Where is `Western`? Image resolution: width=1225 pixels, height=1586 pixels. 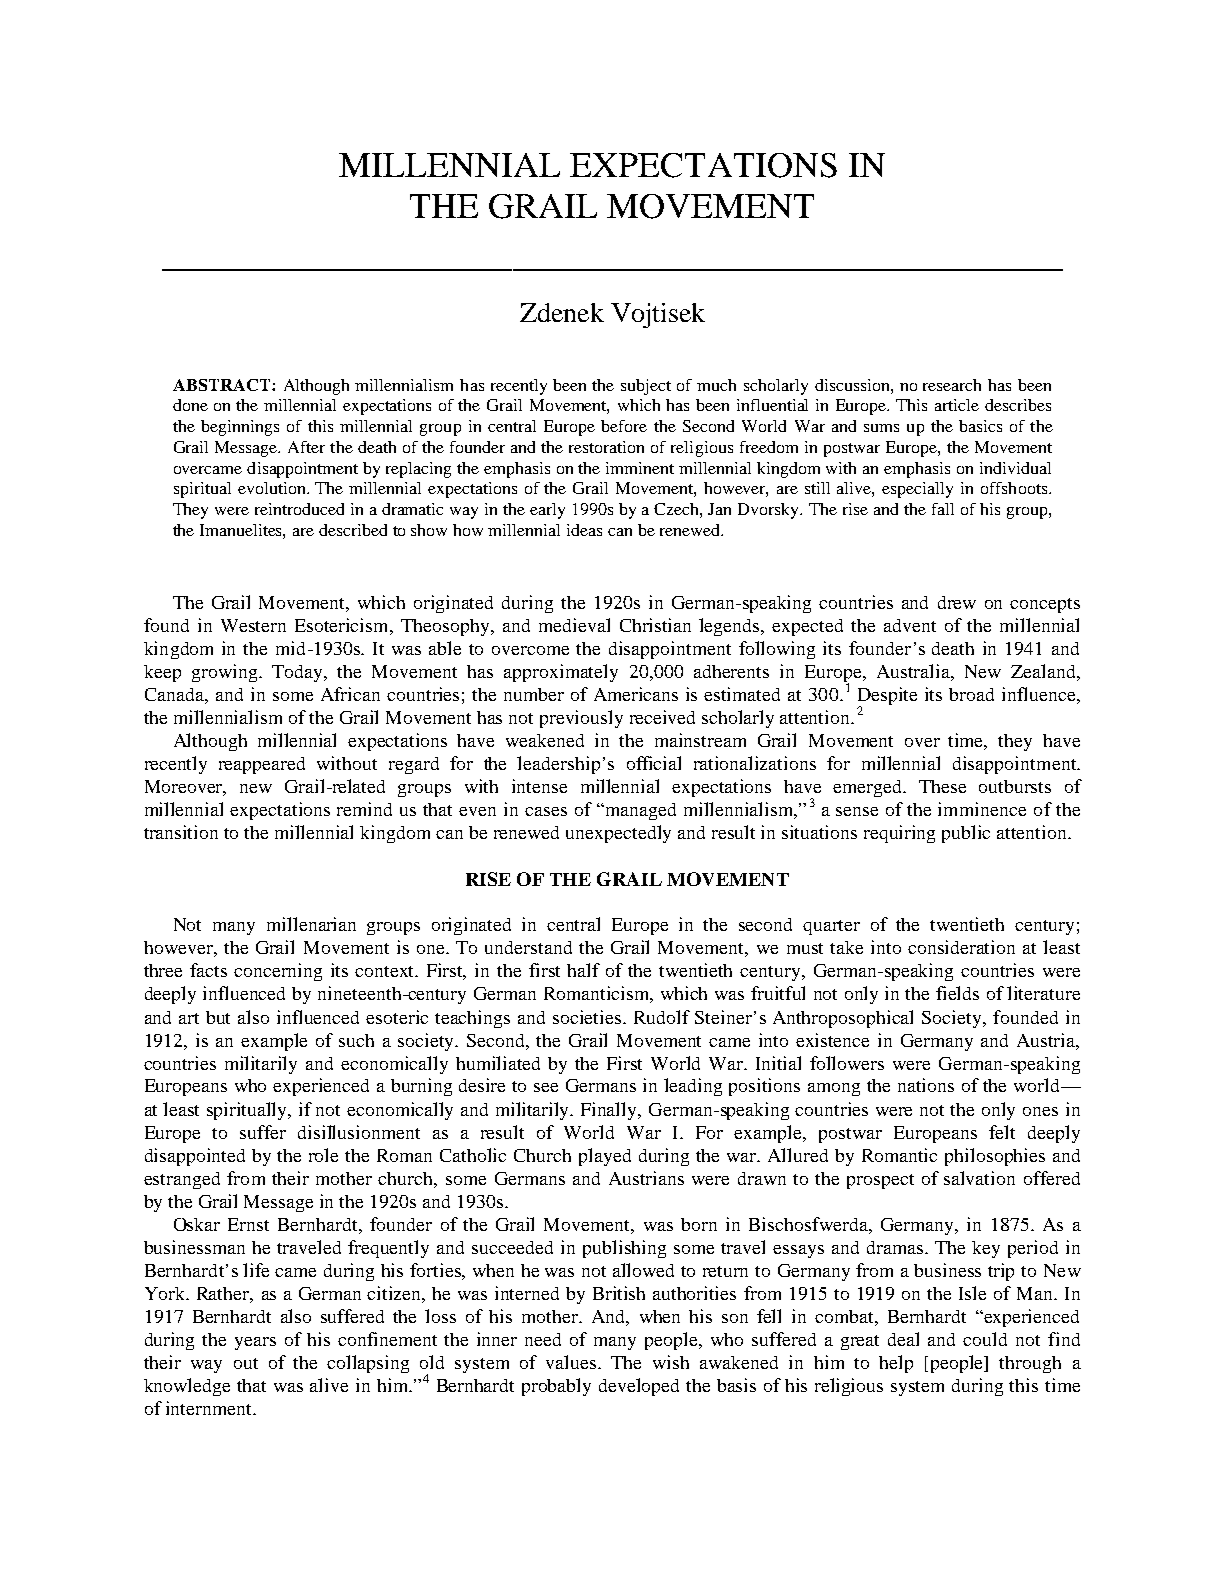 Western is located at coordinates (253, 625).
